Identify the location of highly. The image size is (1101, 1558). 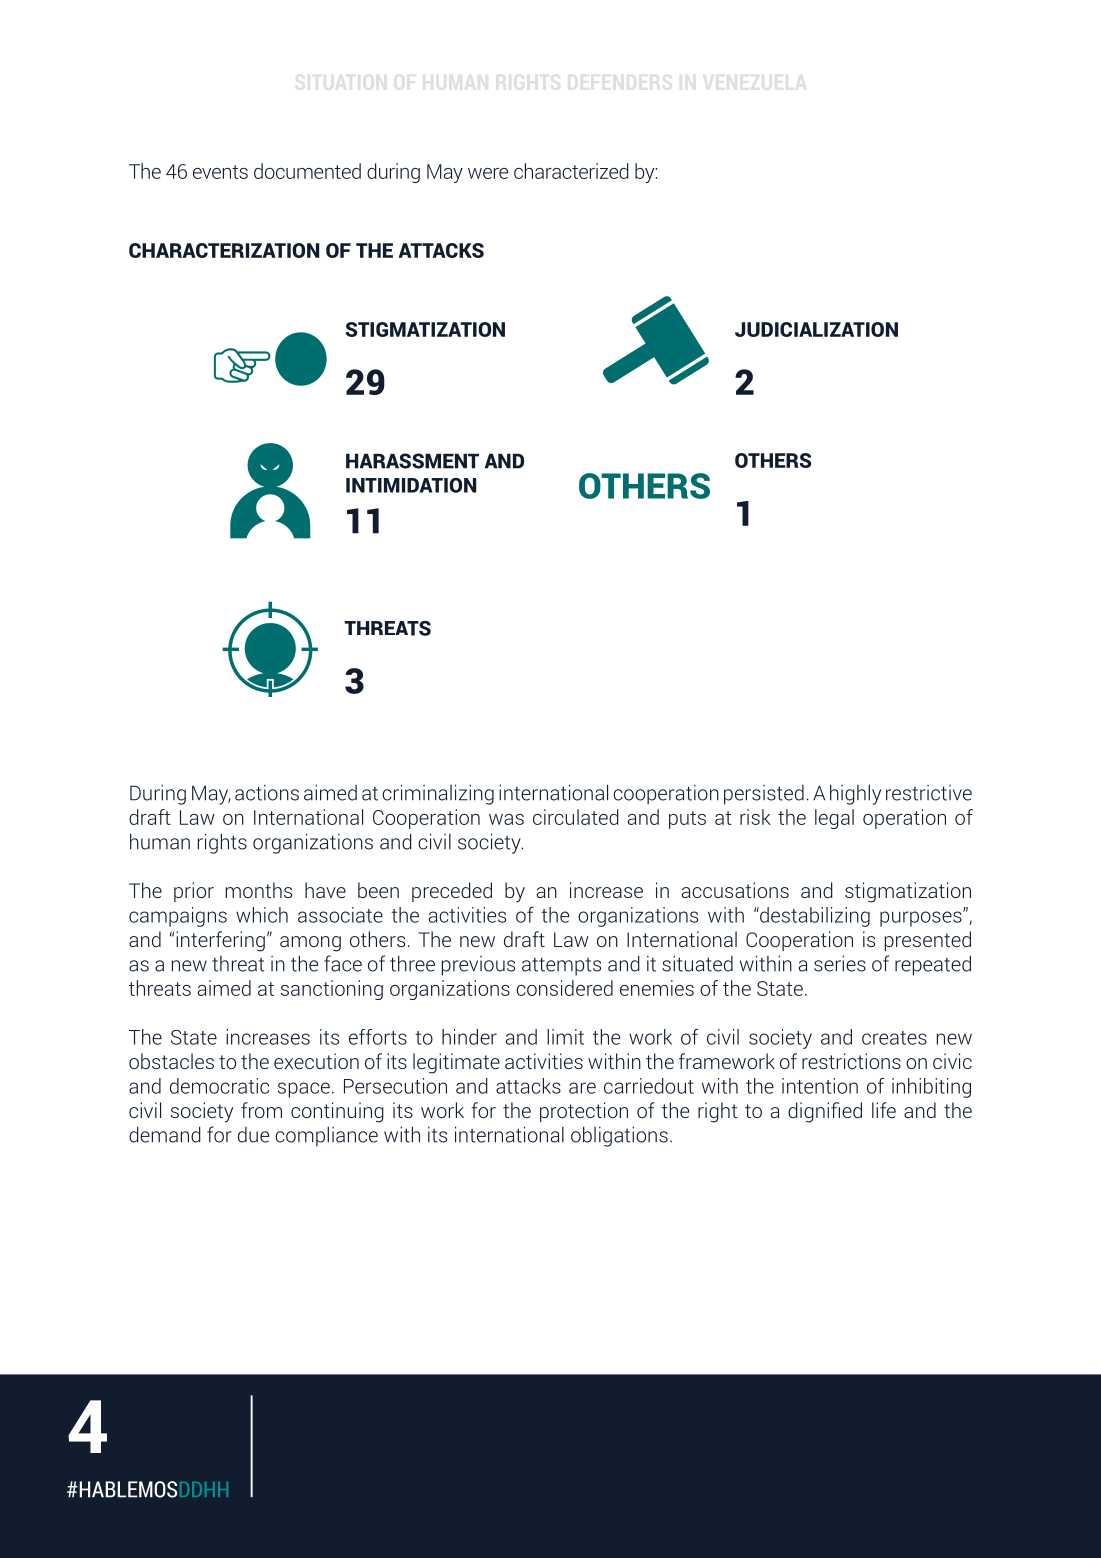
(855, 794).
